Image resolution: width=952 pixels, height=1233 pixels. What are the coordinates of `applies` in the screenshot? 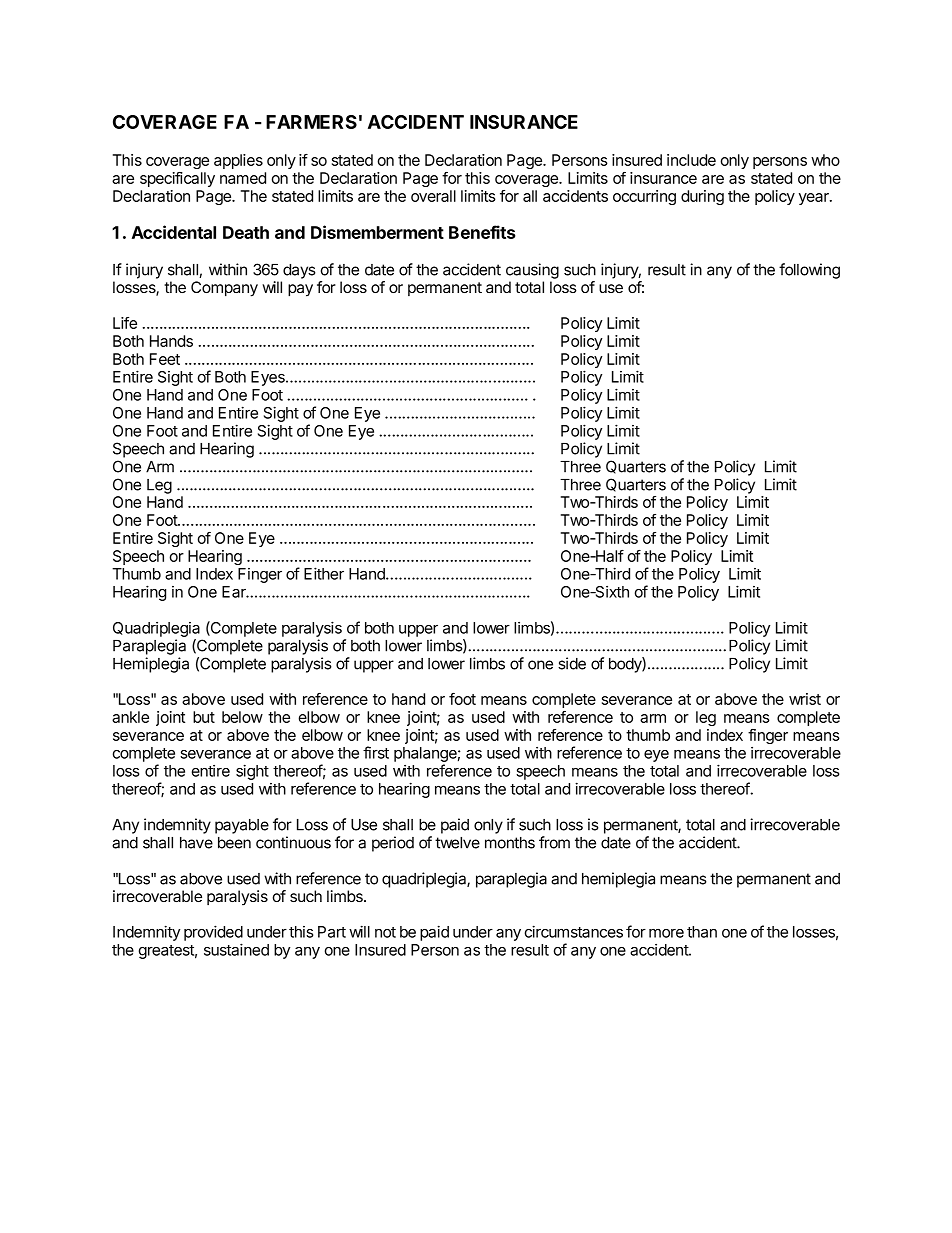 It's located at (238, 161).
